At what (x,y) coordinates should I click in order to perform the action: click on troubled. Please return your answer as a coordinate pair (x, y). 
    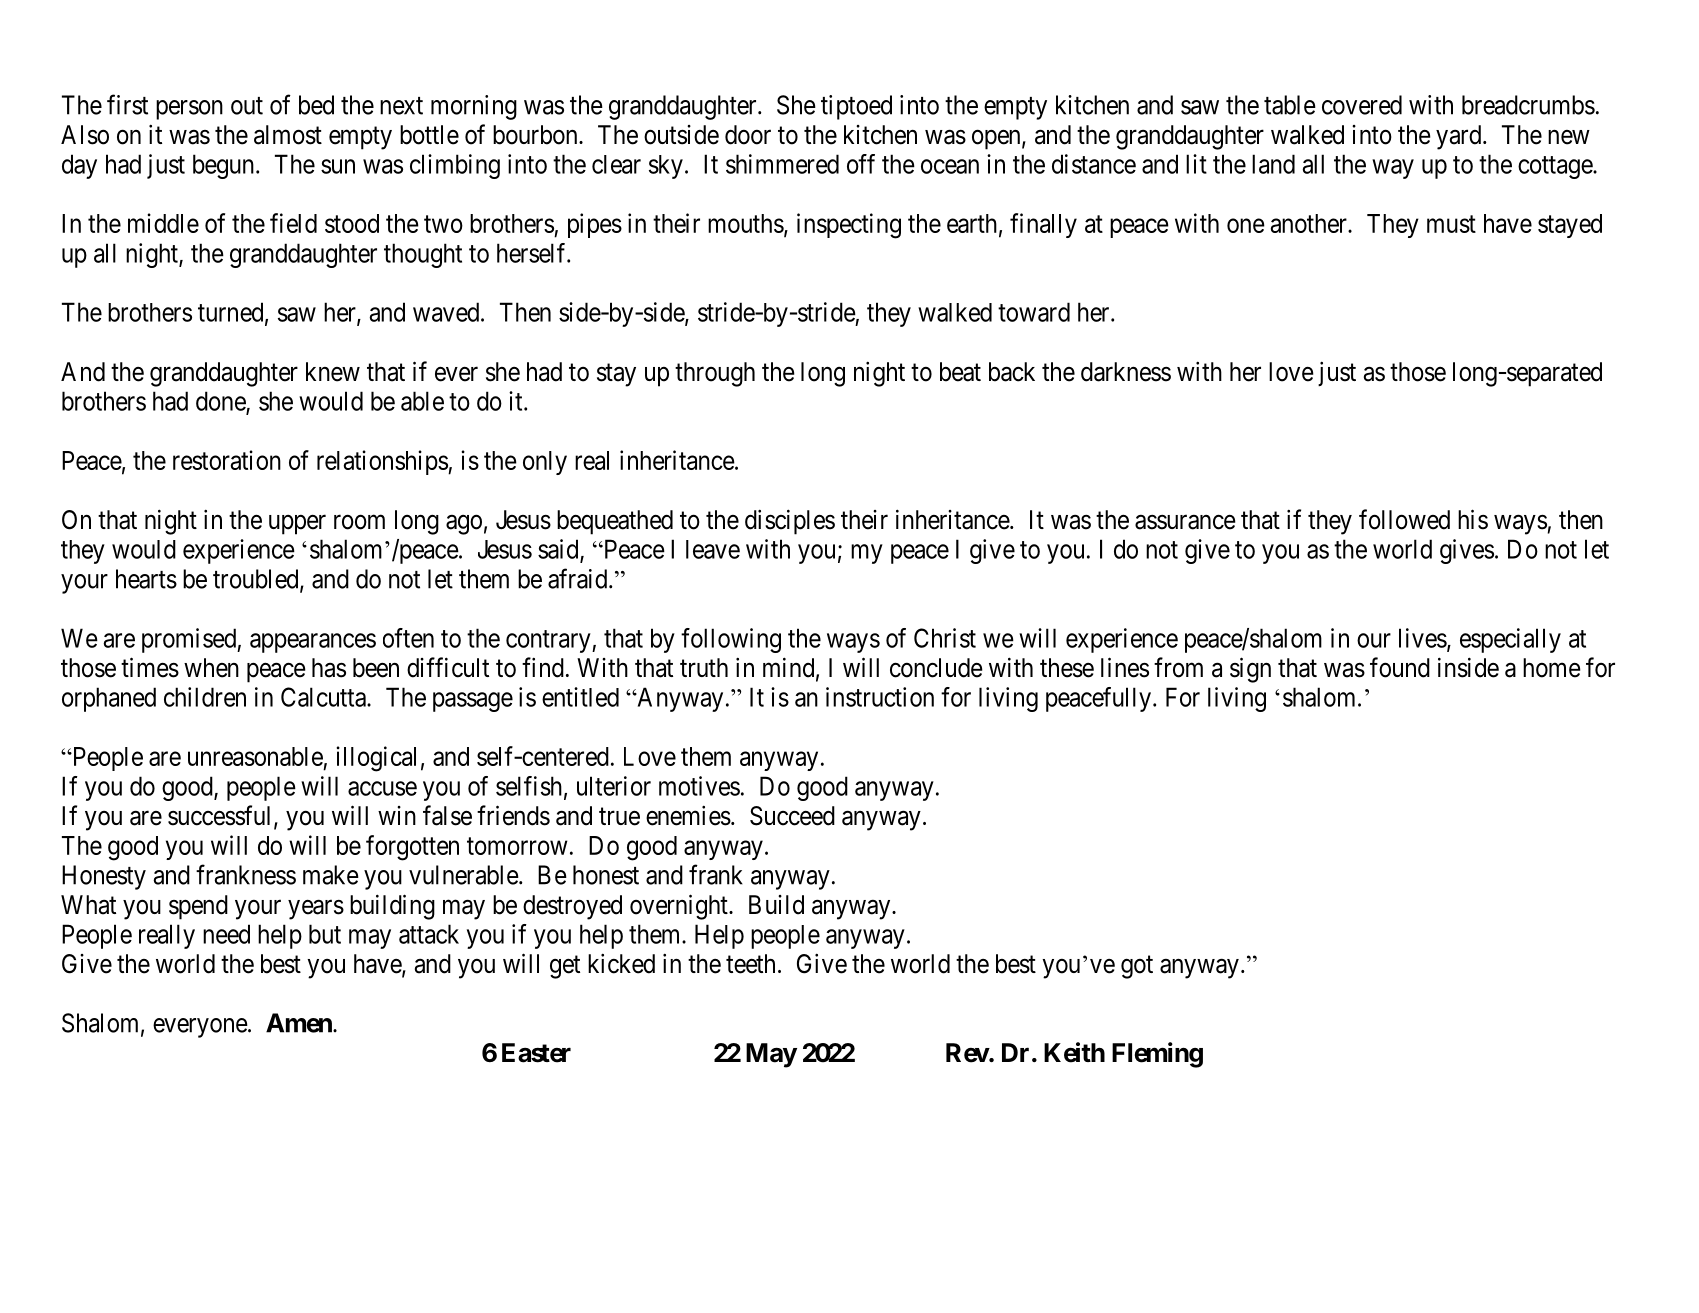
    Looking at the image, I should click on (257, 580).
